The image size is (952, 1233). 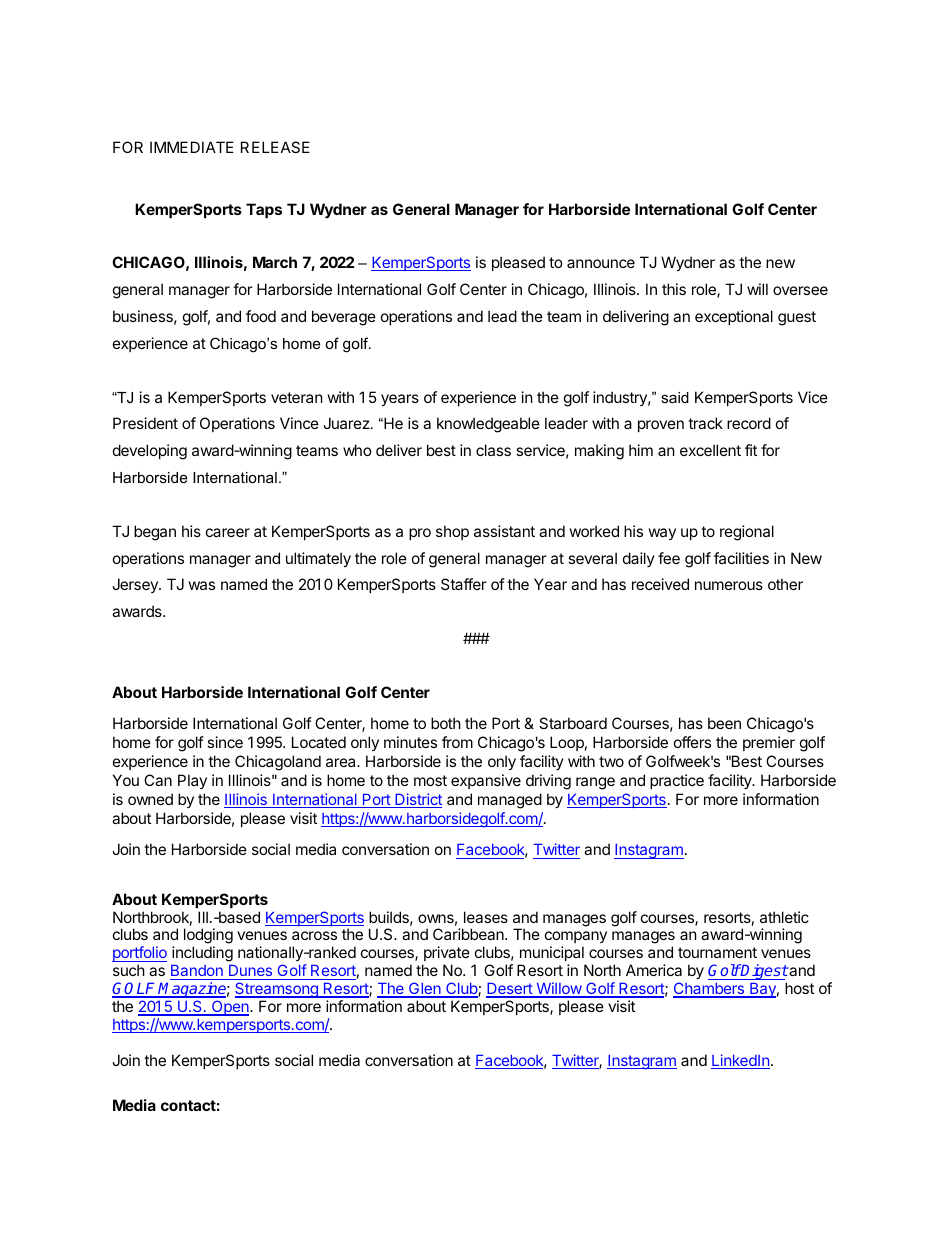 What do you see at coordinates (202, 585) in the screenshot?
I see `was` at bounding box center [202, 585].
